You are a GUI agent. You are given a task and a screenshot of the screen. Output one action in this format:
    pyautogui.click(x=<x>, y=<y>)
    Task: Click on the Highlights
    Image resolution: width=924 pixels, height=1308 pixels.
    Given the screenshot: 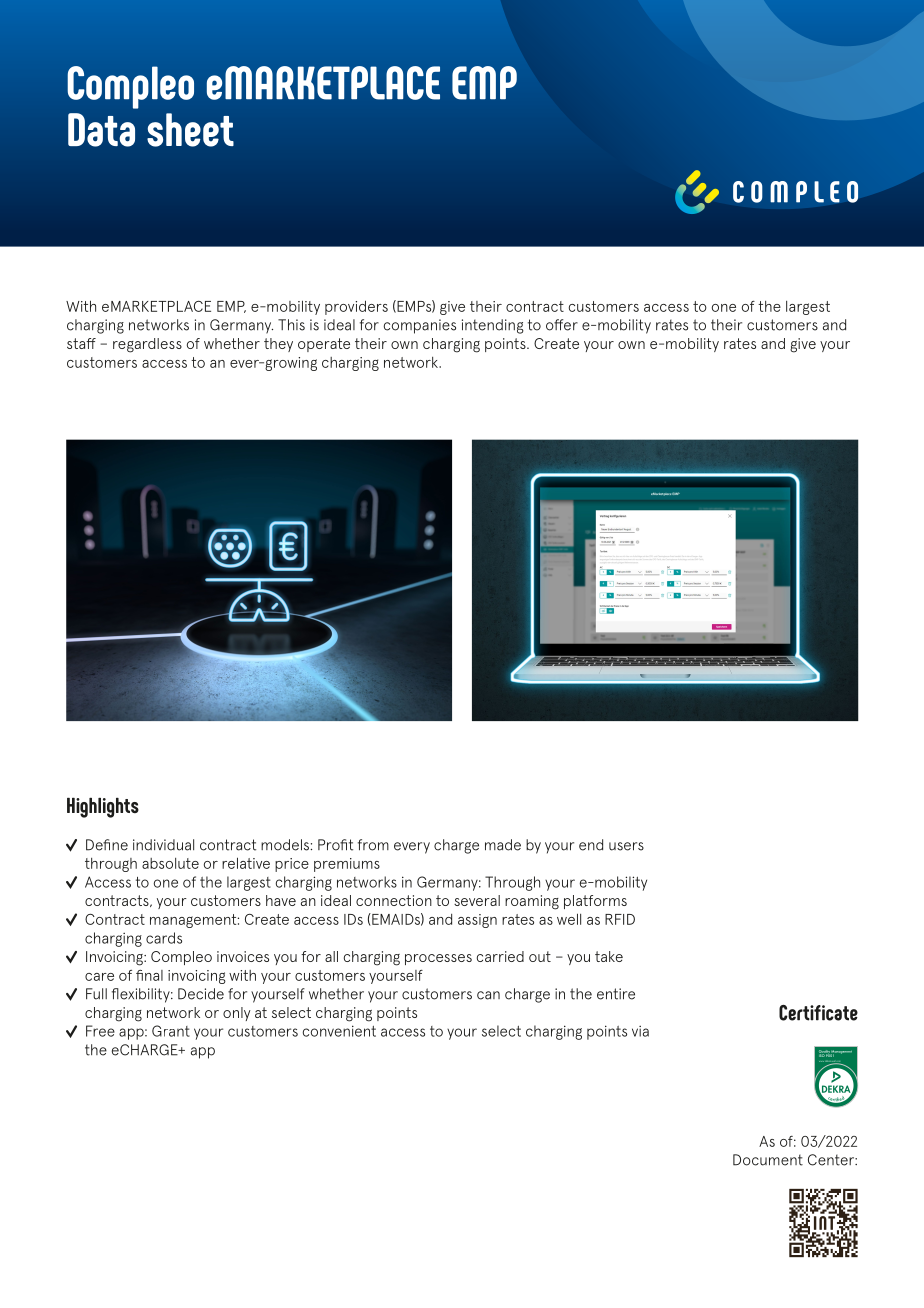 What is the action you would take?
    pyautogui.click(x=103, y=807)
